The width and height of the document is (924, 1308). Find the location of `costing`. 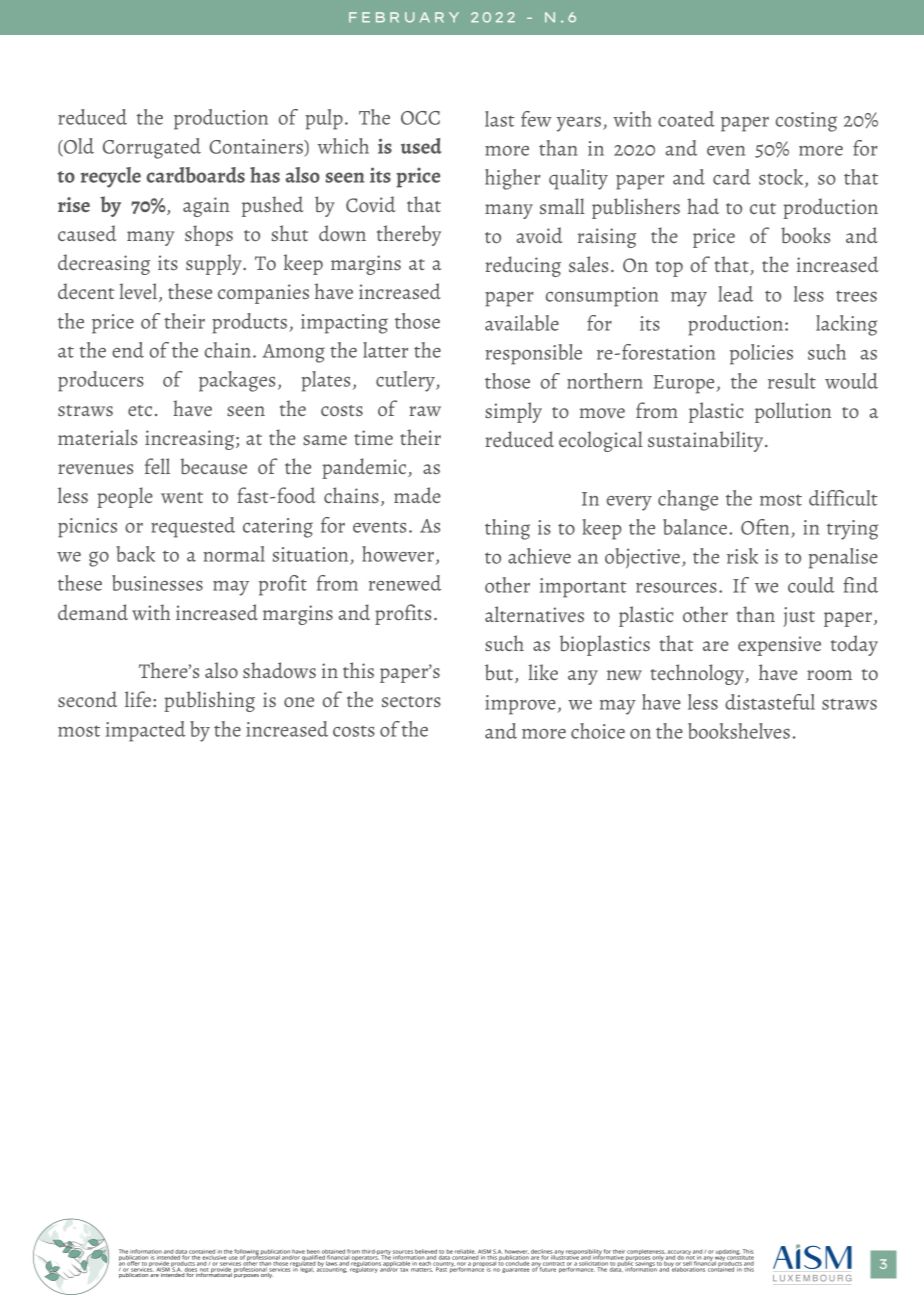

costing is located at coordinates (806, 122).
